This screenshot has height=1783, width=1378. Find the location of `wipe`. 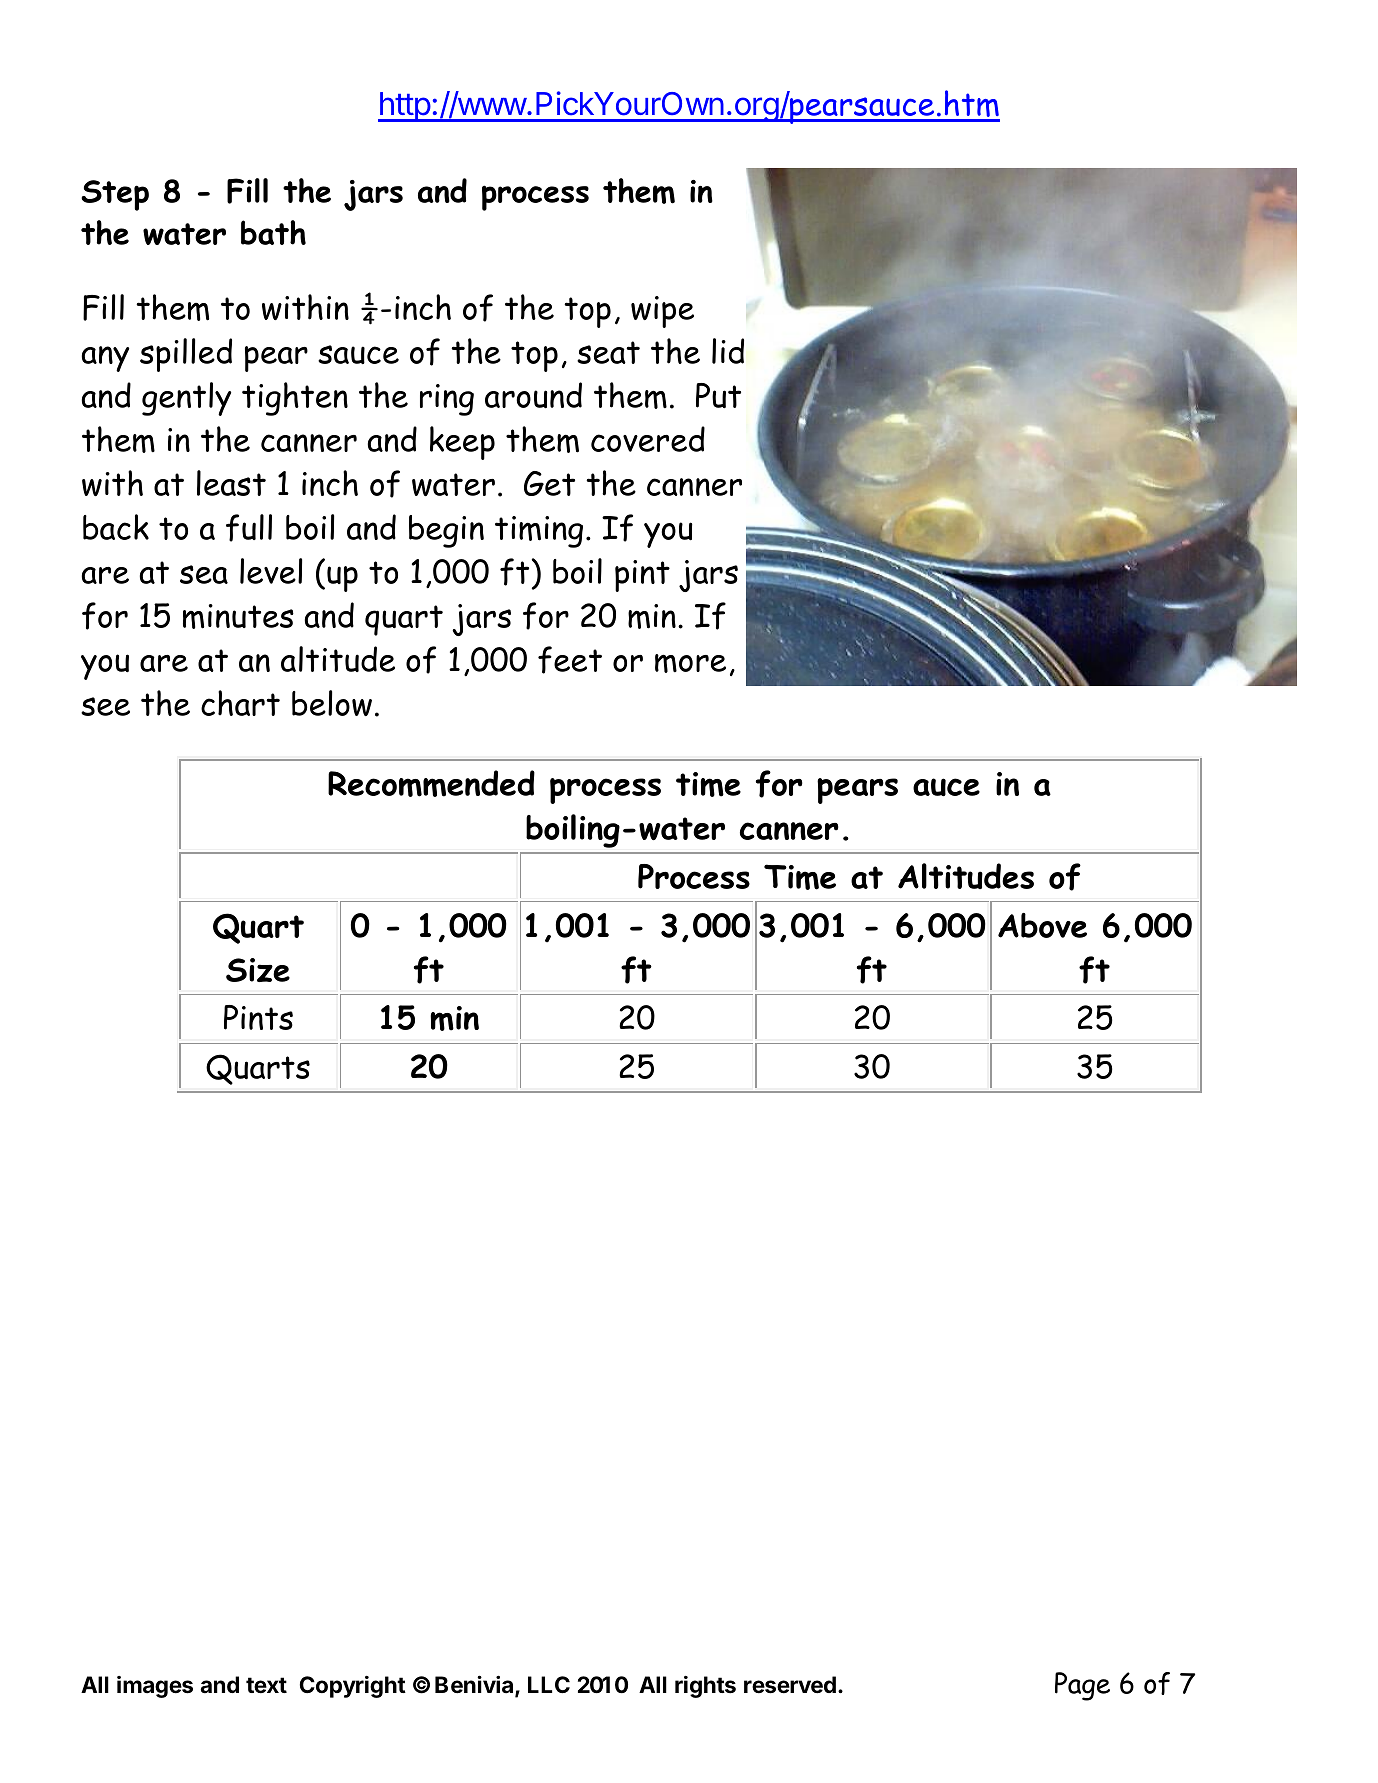

wipe is located at coordinates (662, 312).
